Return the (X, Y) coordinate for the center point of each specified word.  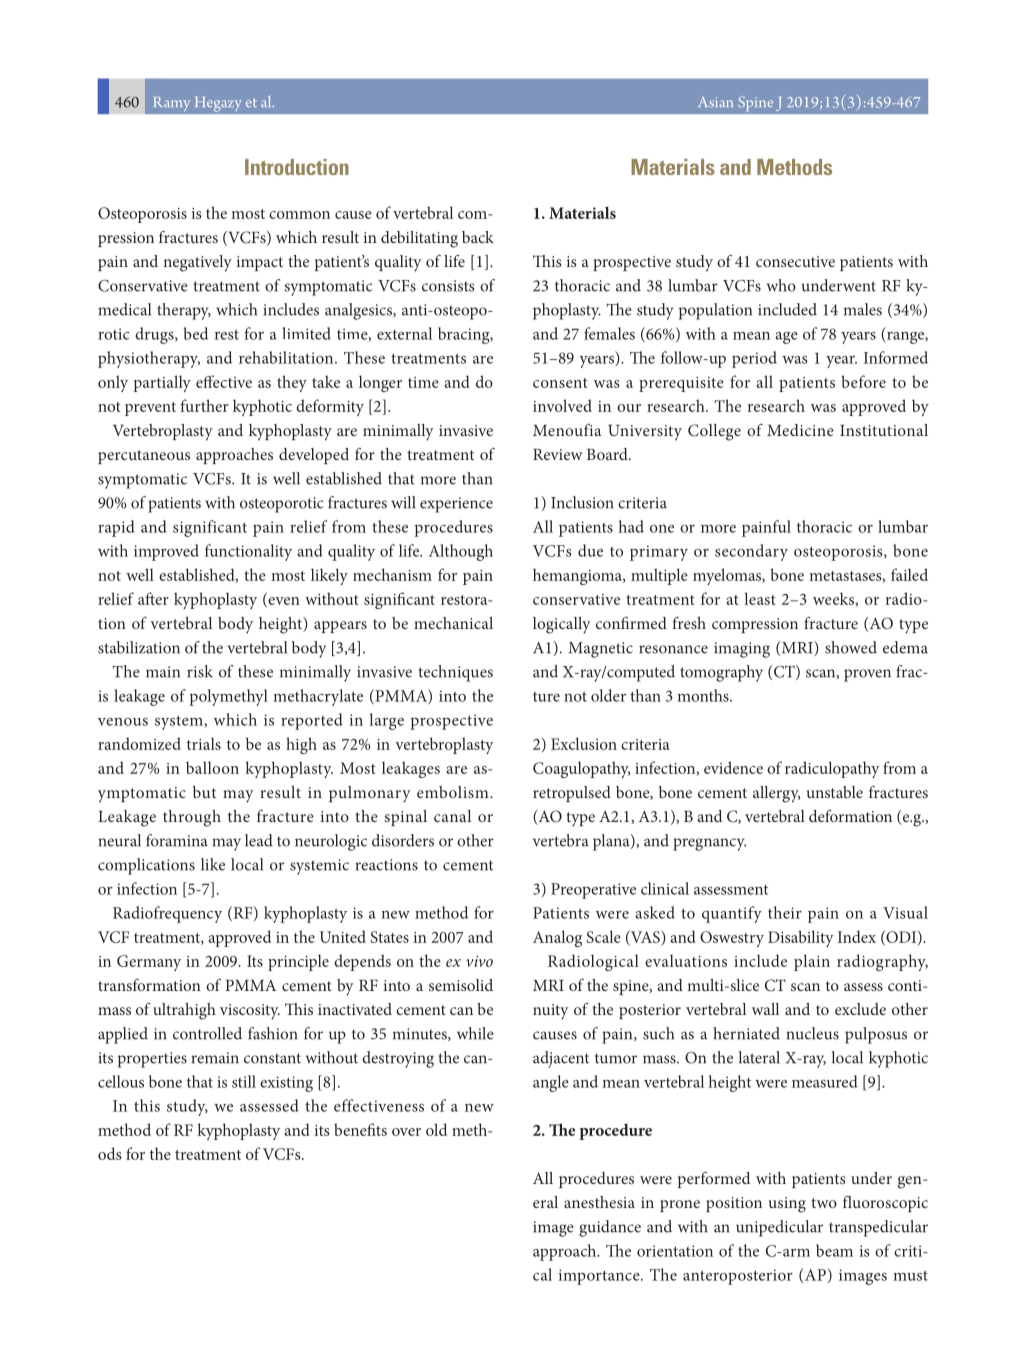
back (478, 237)
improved (166, 552)
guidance (610, 1228)
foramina (177, 840)
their (785, 912)
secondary (751, 552)
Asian (715, 102)
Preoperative (593, 891)
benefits (360, 1129)
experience (456, 505)
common (299, 215)
